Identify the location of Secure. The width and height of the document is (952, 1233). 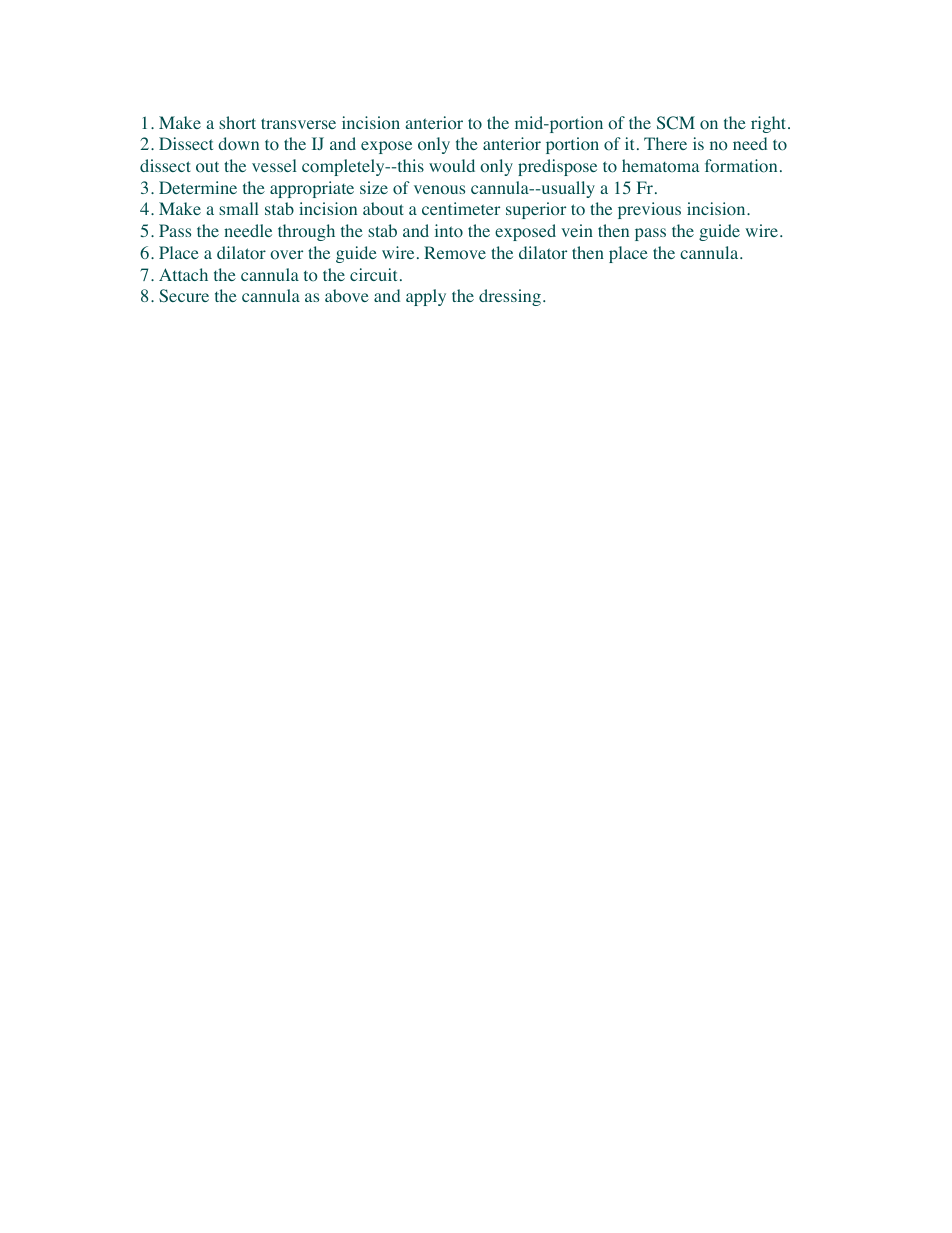
(184, 295).
